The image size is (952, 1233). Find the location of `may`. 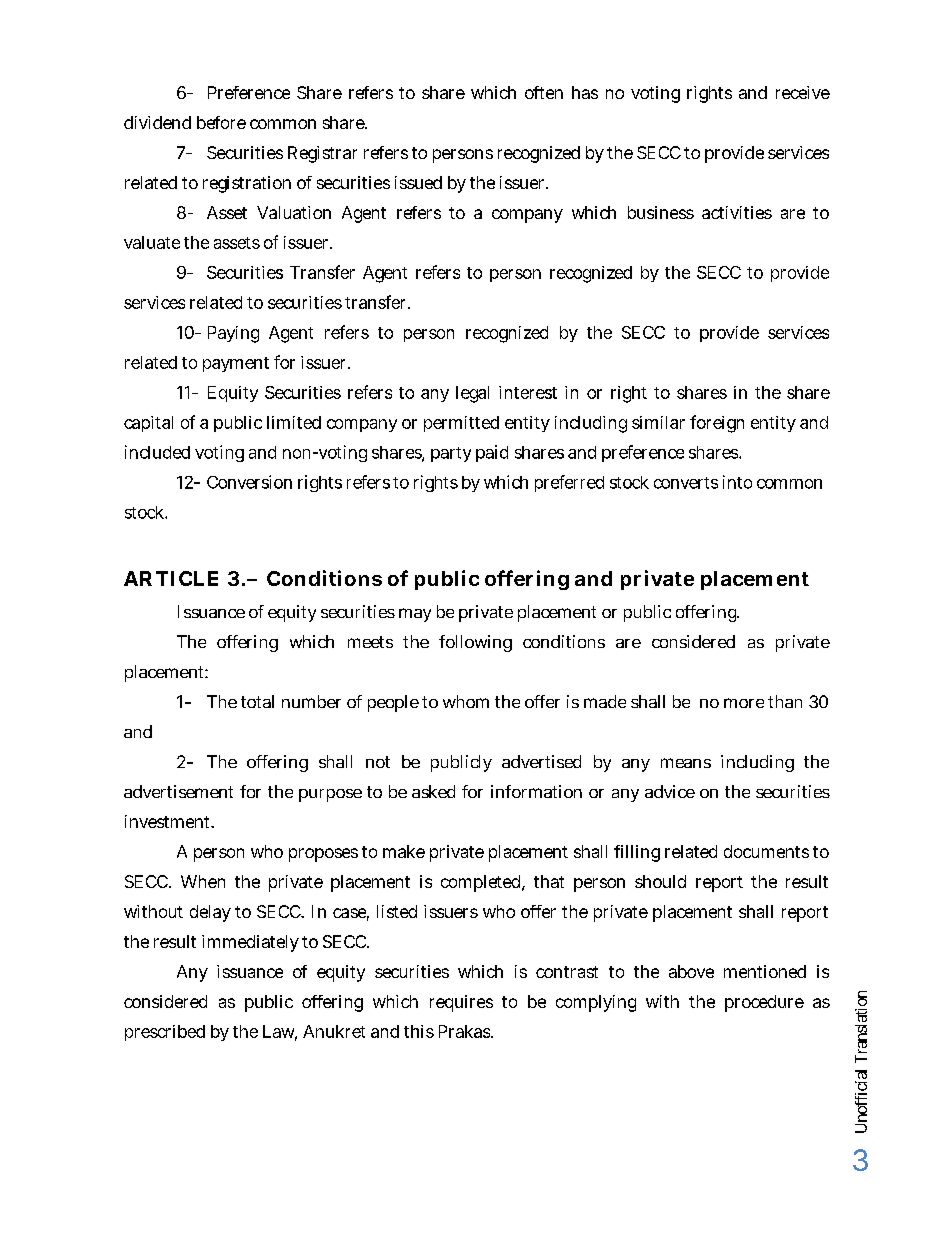

may is located at coordinates (415, 615).
